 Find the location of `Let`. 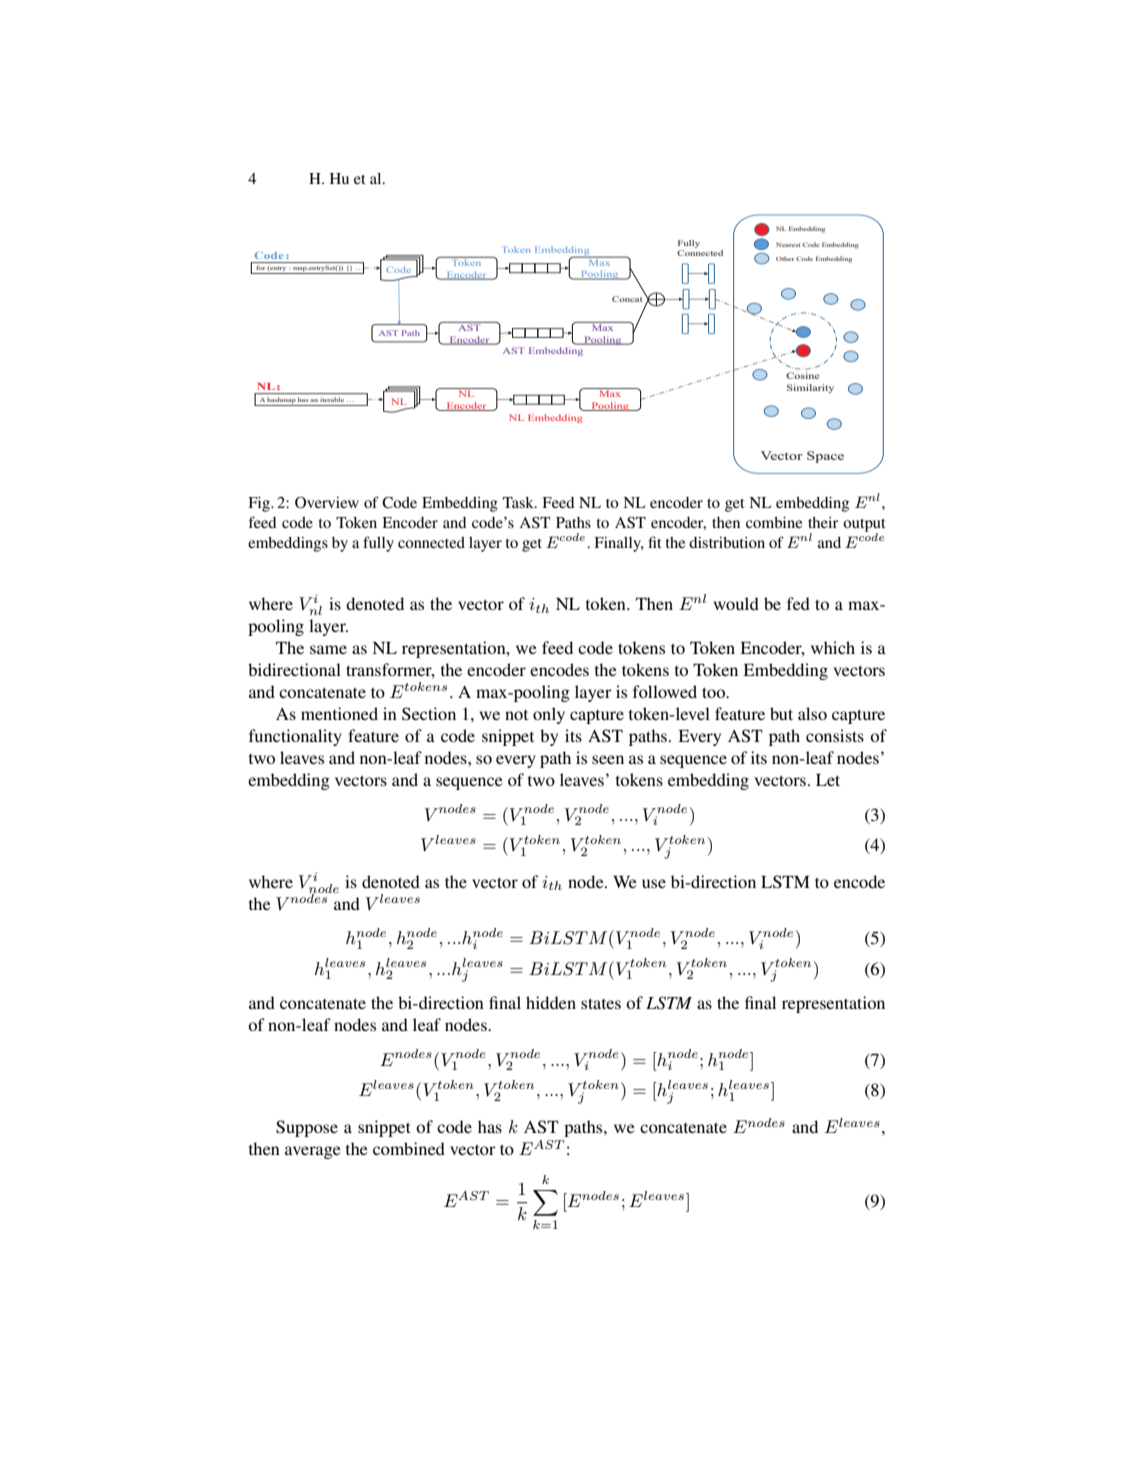

Let is located at coordinates (828, 780).
